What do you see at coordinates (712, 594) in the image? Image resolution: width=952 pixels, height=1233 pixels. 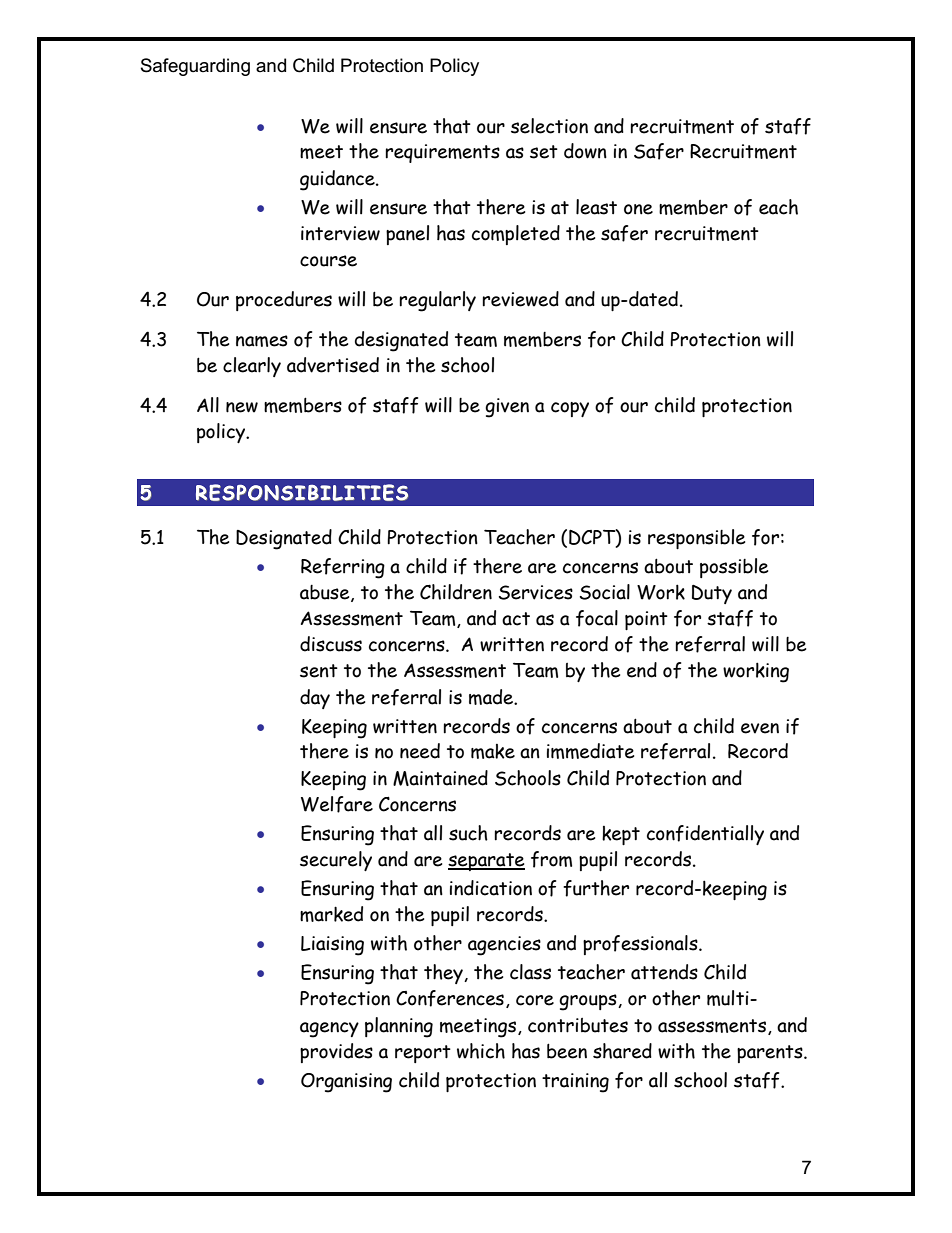 I see `Duty` at bounding box center [712, 594].
